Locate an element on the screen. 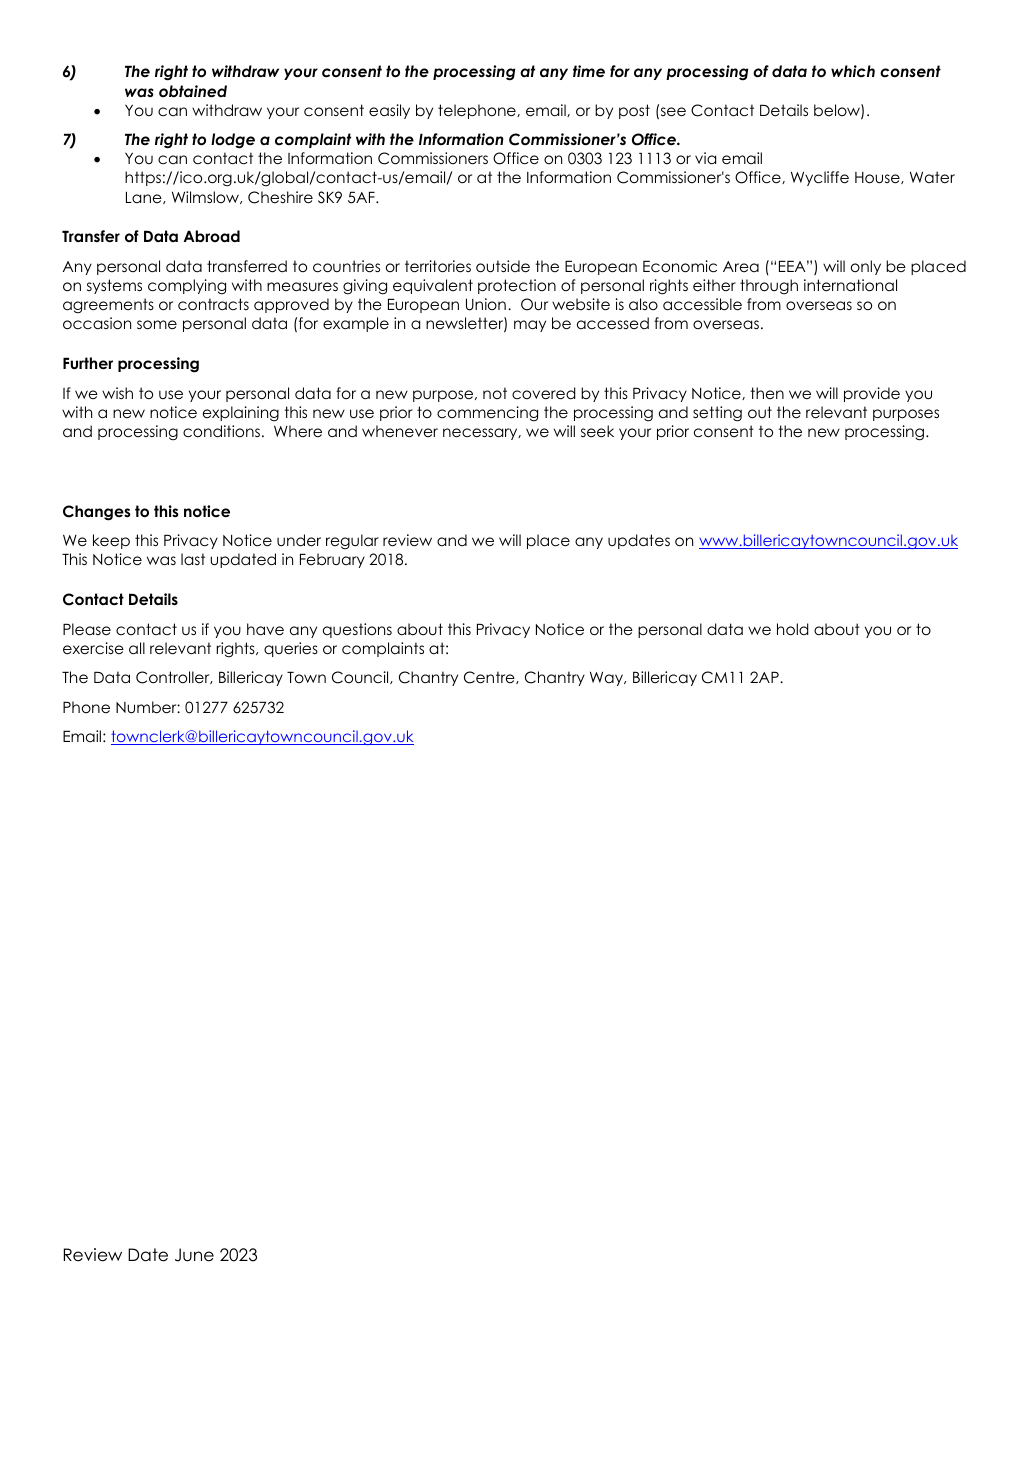 This screenshot has width=1031, height=1458. time is located at coordinates (589, 71).
